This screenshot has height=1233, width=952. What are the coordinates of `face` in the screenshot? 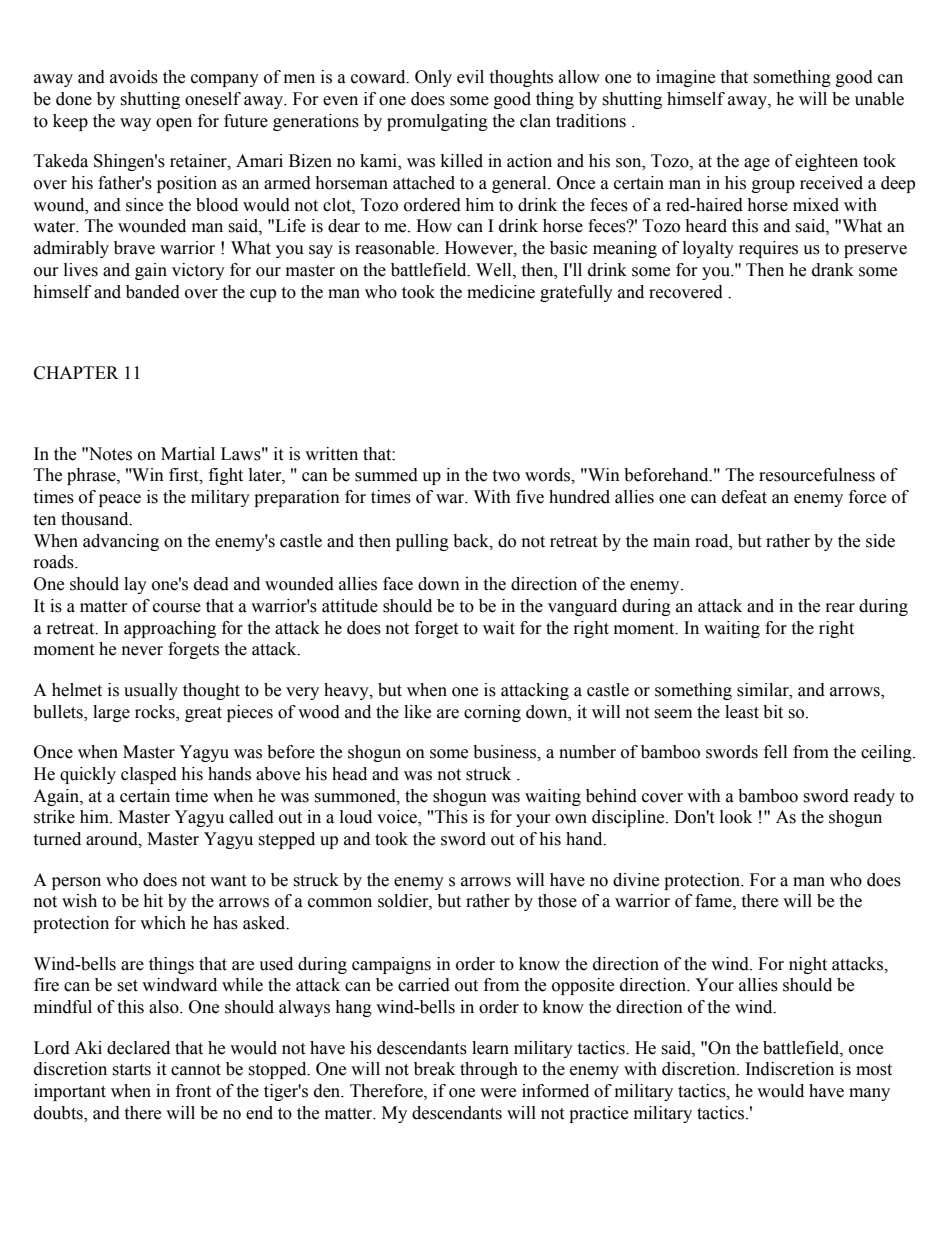 It's located at (398, 584).
